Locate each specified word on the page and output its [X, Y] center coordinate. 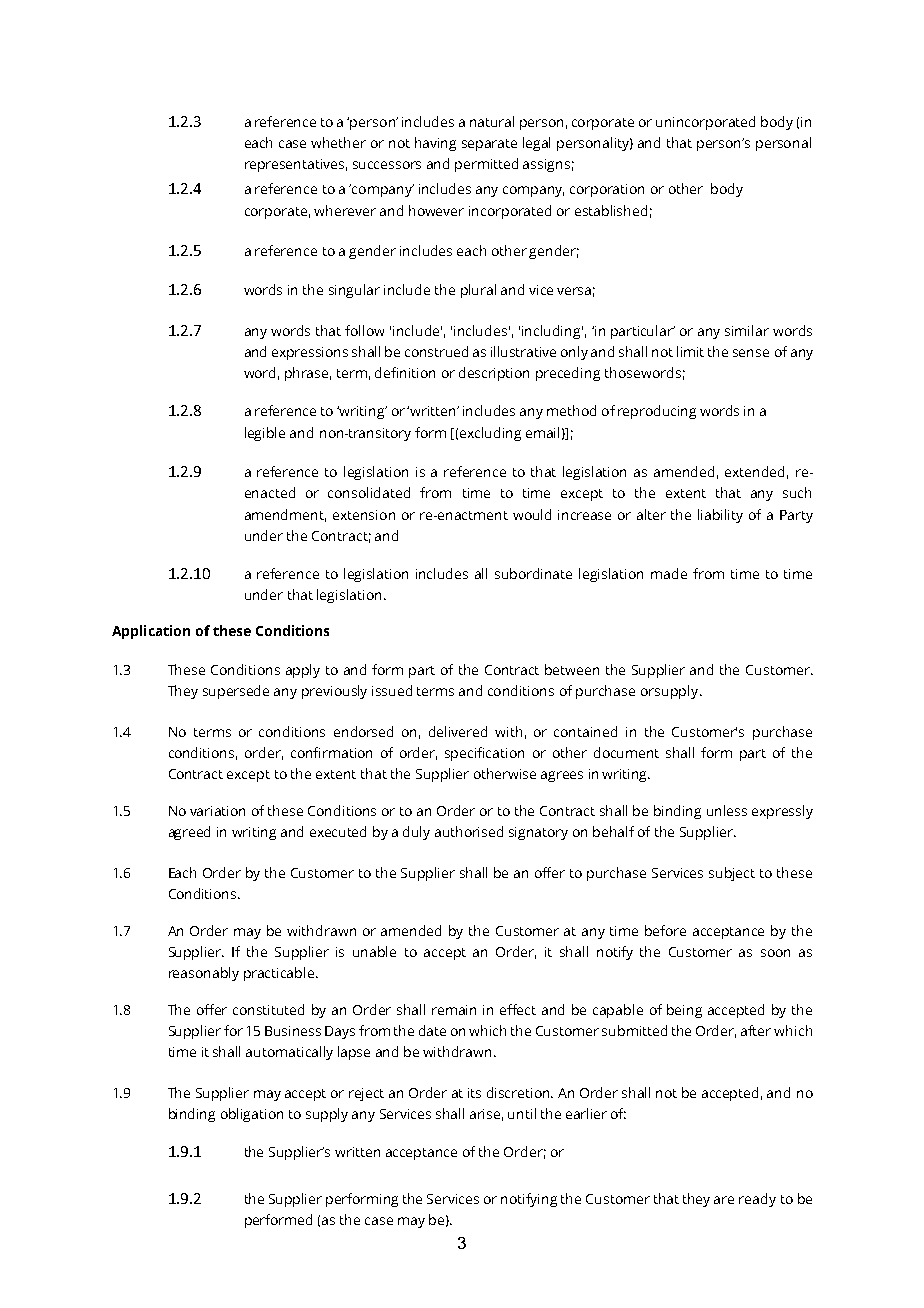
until [522, 1113]
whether [338, 142]
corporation [607, 190]
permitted [486, 165]
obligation [252, 1115]
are [724, 1200]
